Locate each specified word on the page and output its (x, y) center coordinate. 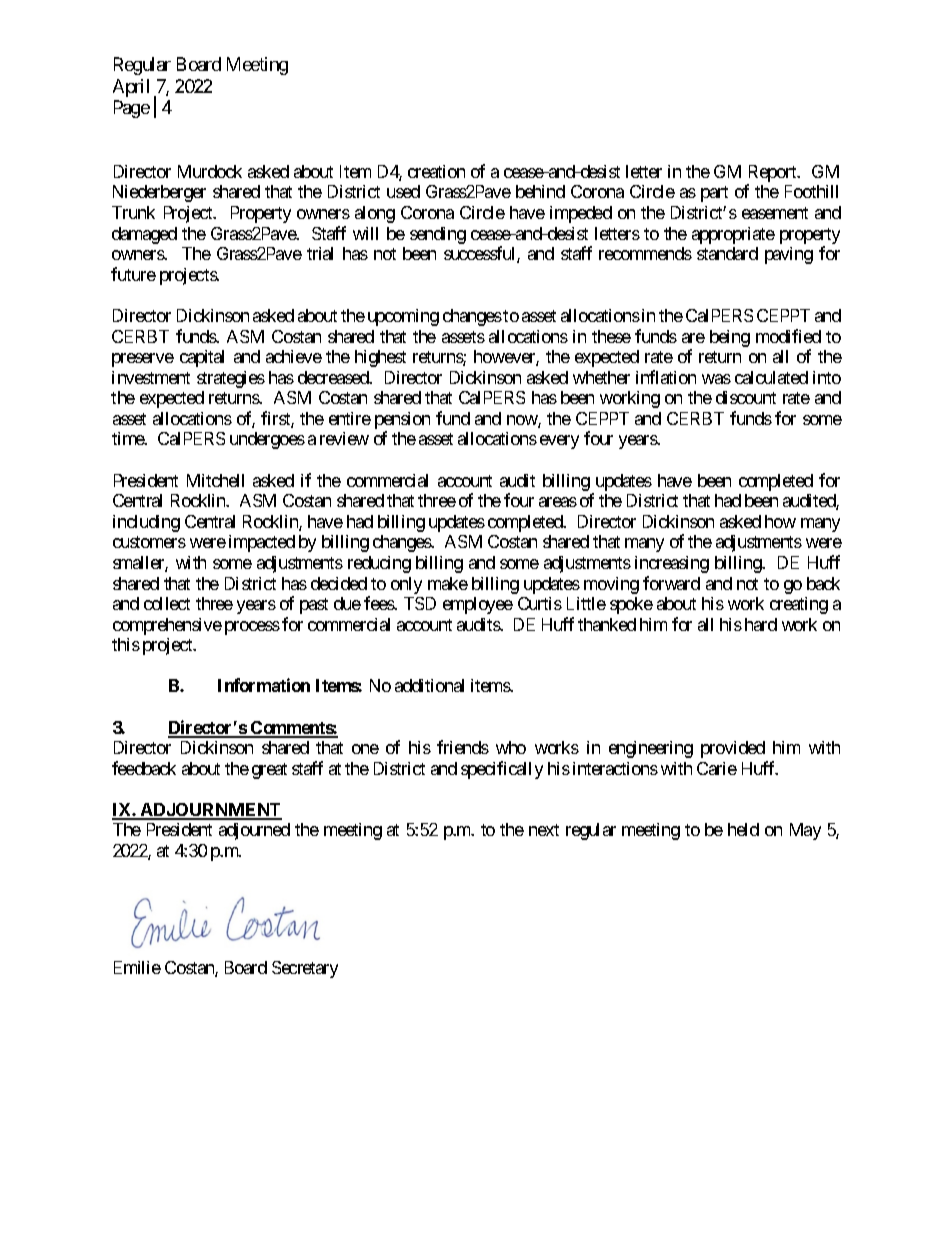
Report (773, 175)
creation (436, 171)
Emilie (137, 967)
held (743, 829)
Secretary (305, 969)
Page (132, 109)
